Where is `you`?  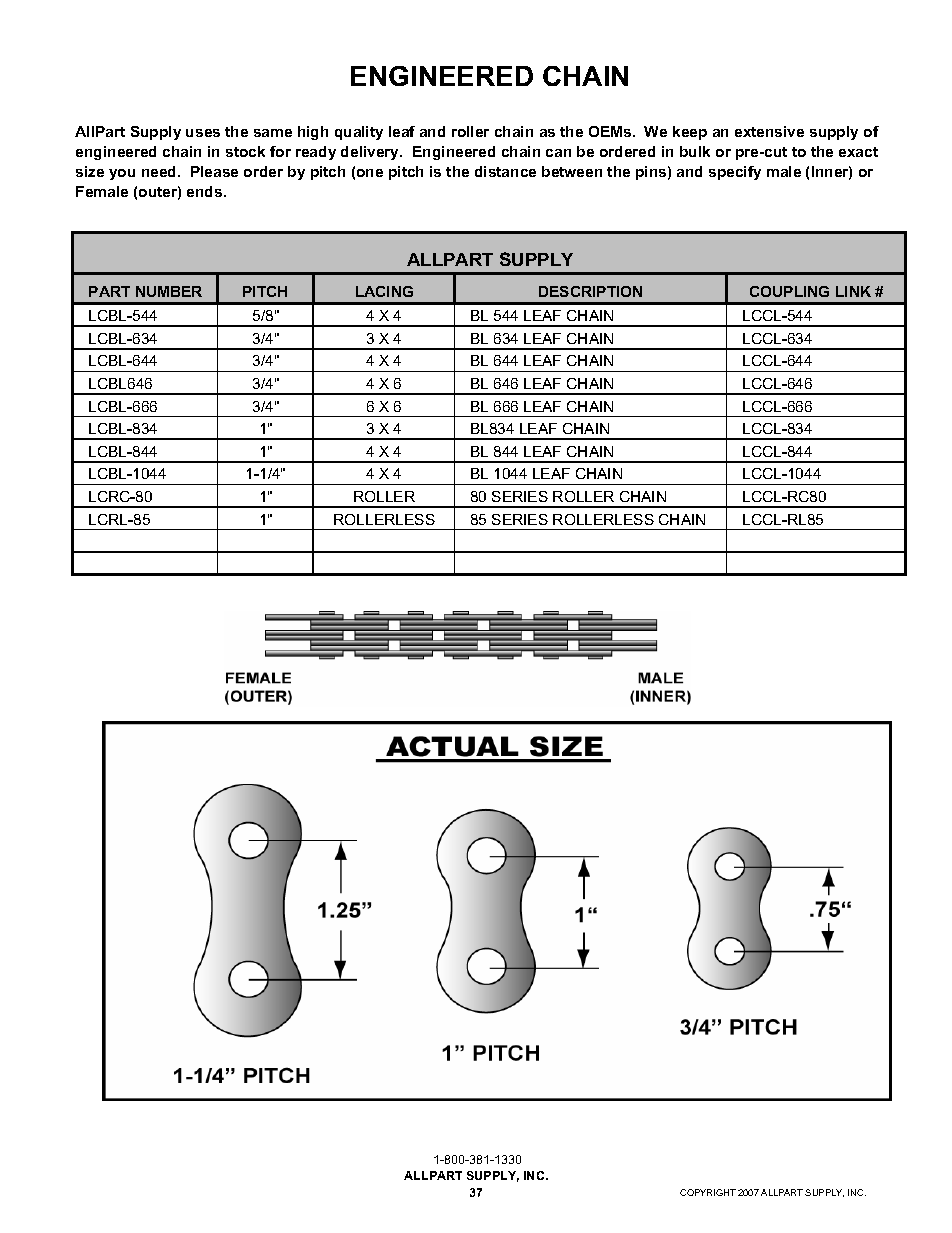 you is located at coordinates (122, 174).
